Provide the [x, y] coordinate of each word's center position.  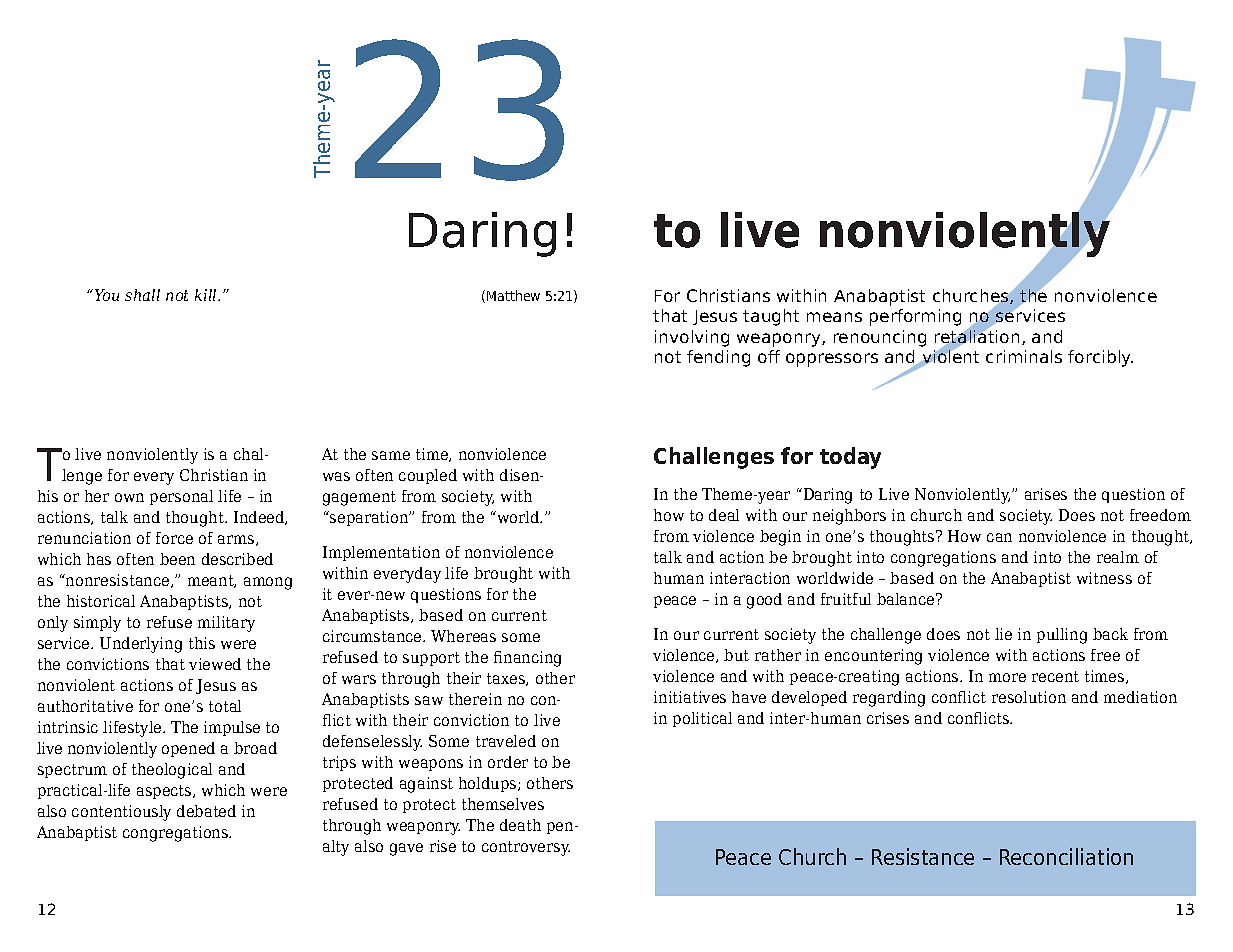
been [177, 559]
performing [915, 317]
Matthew [513, 295]
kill [207, 295]
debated [206, 811]
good [764, 601]
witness [1104, 578]
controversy [526, 848]
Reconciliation [1066, 856]
